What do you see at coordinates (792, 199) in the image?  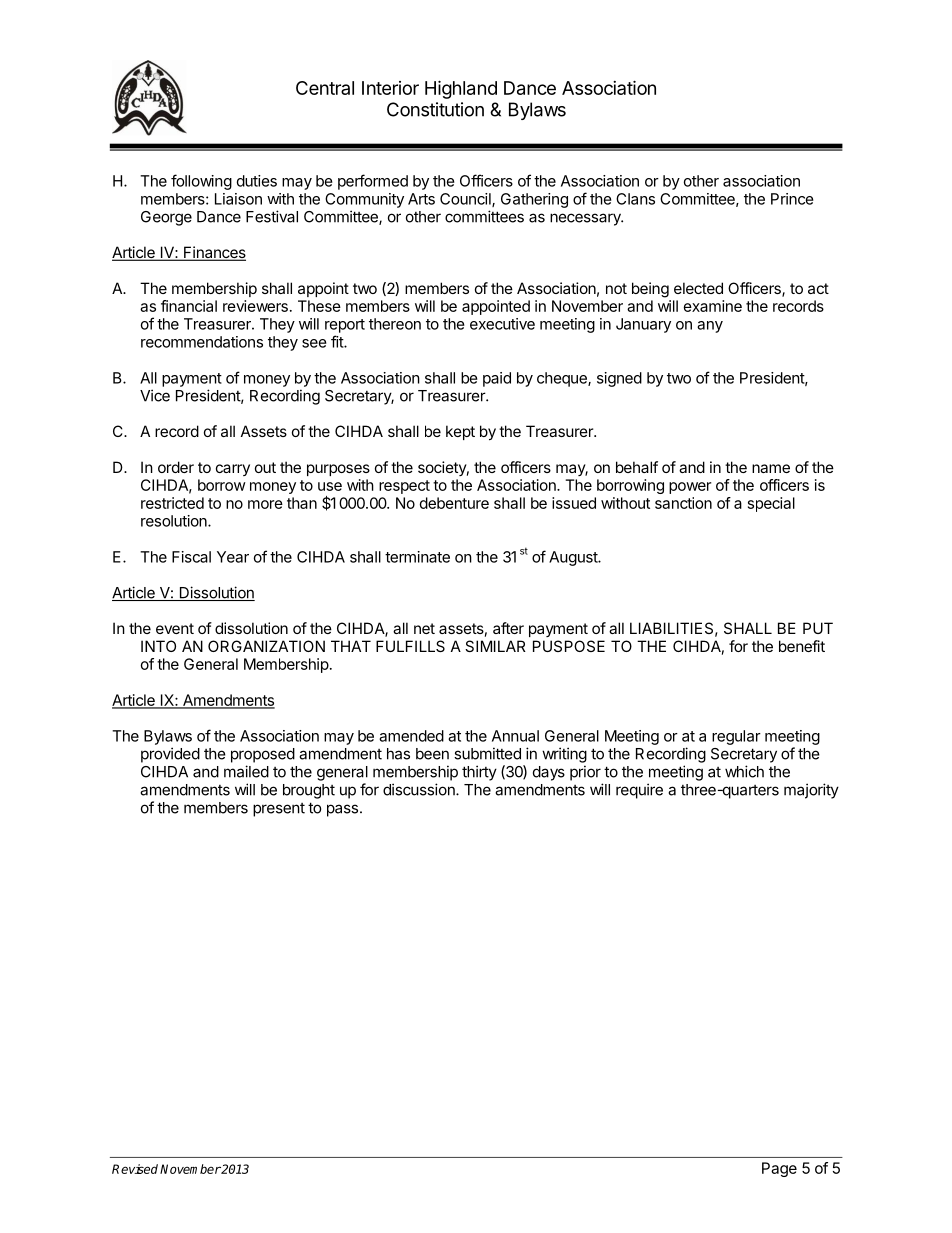 I see `Prince` at bounding box center [792, 199].
